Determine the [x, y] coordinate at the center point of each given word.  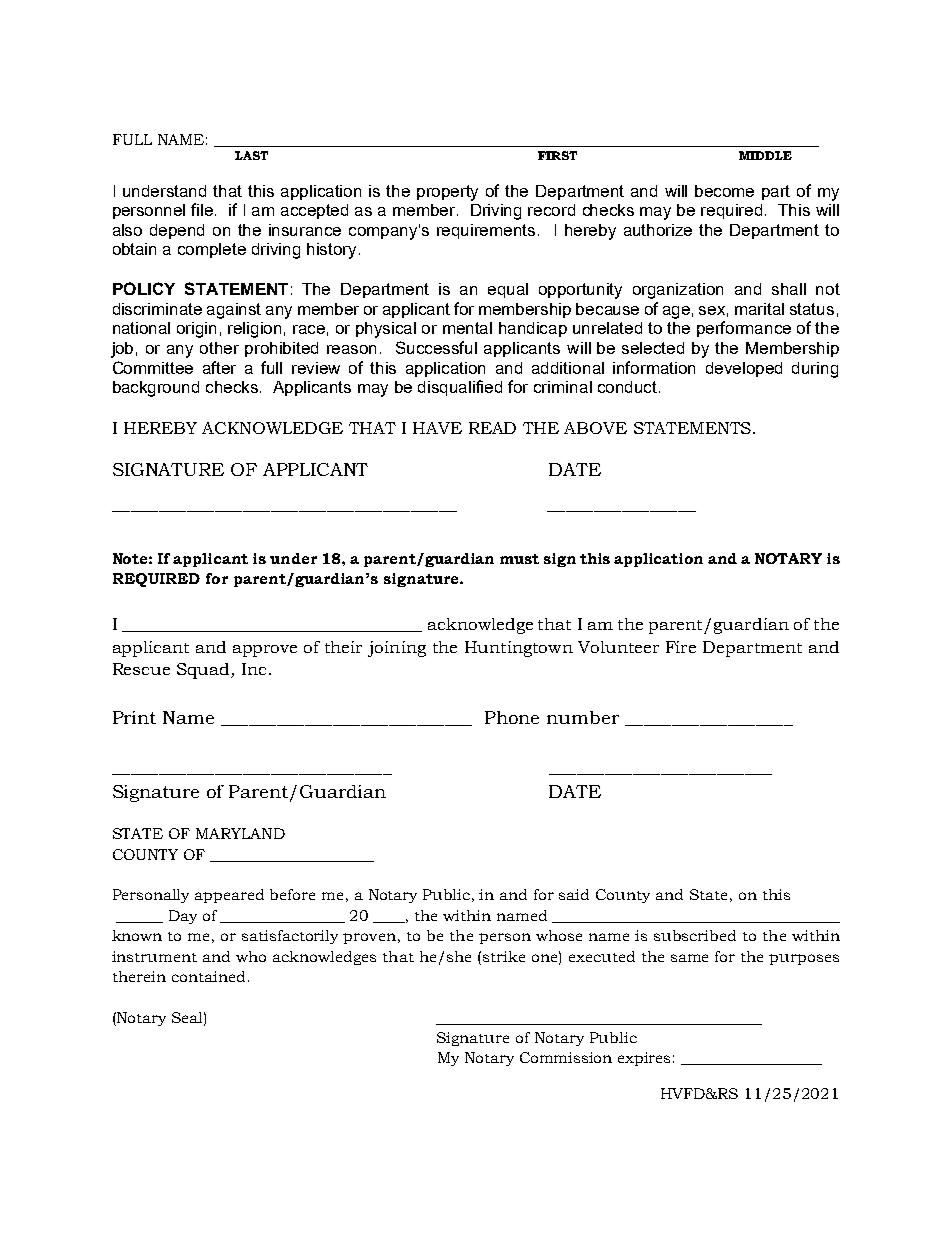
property [447, 193]
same [689, 958]
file [203, 209]
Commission [566, 1057]
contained [208, 976]
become [724, 191]
